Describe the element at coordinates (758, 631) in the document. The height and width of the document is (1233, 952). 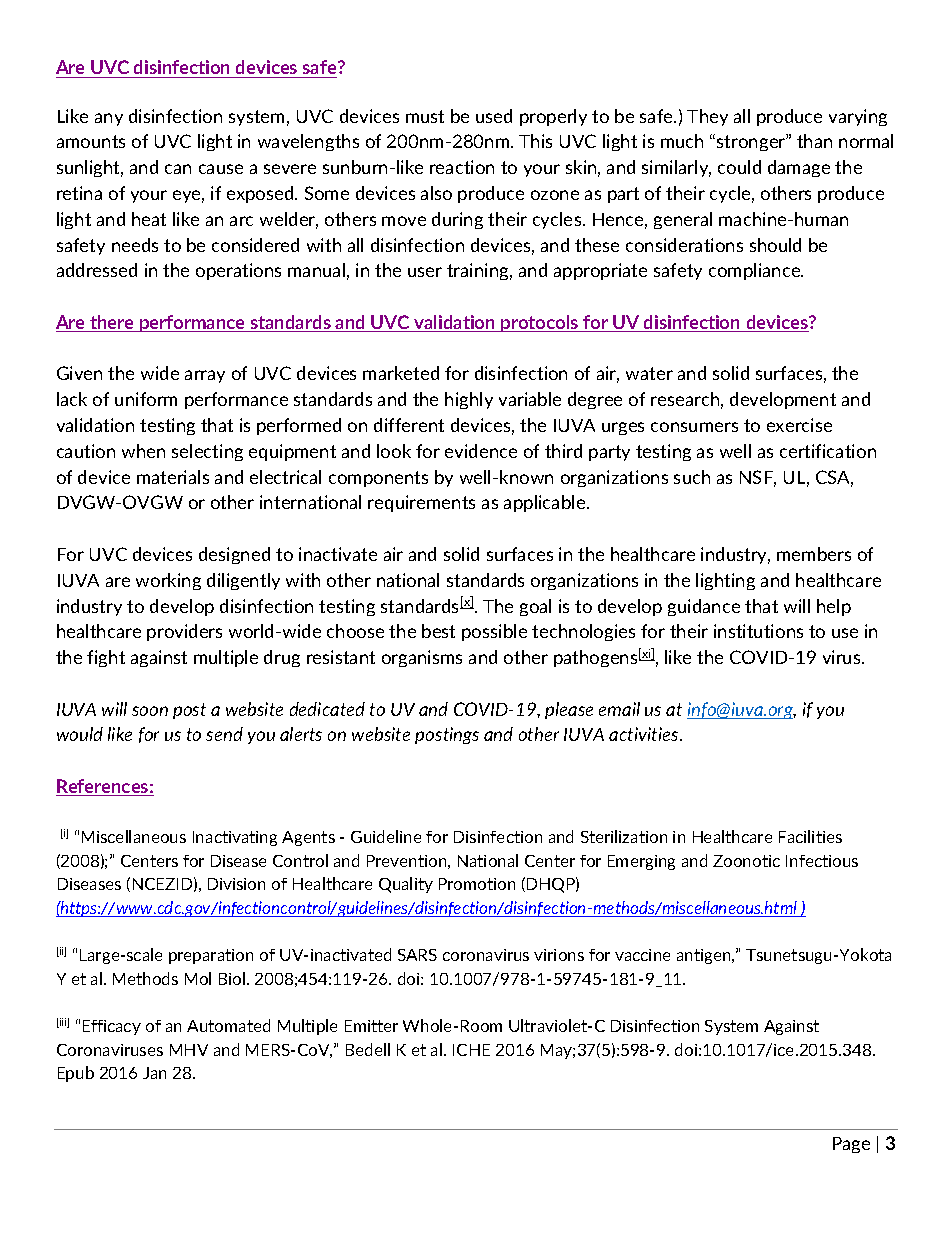
I see `institutions` at that location.
